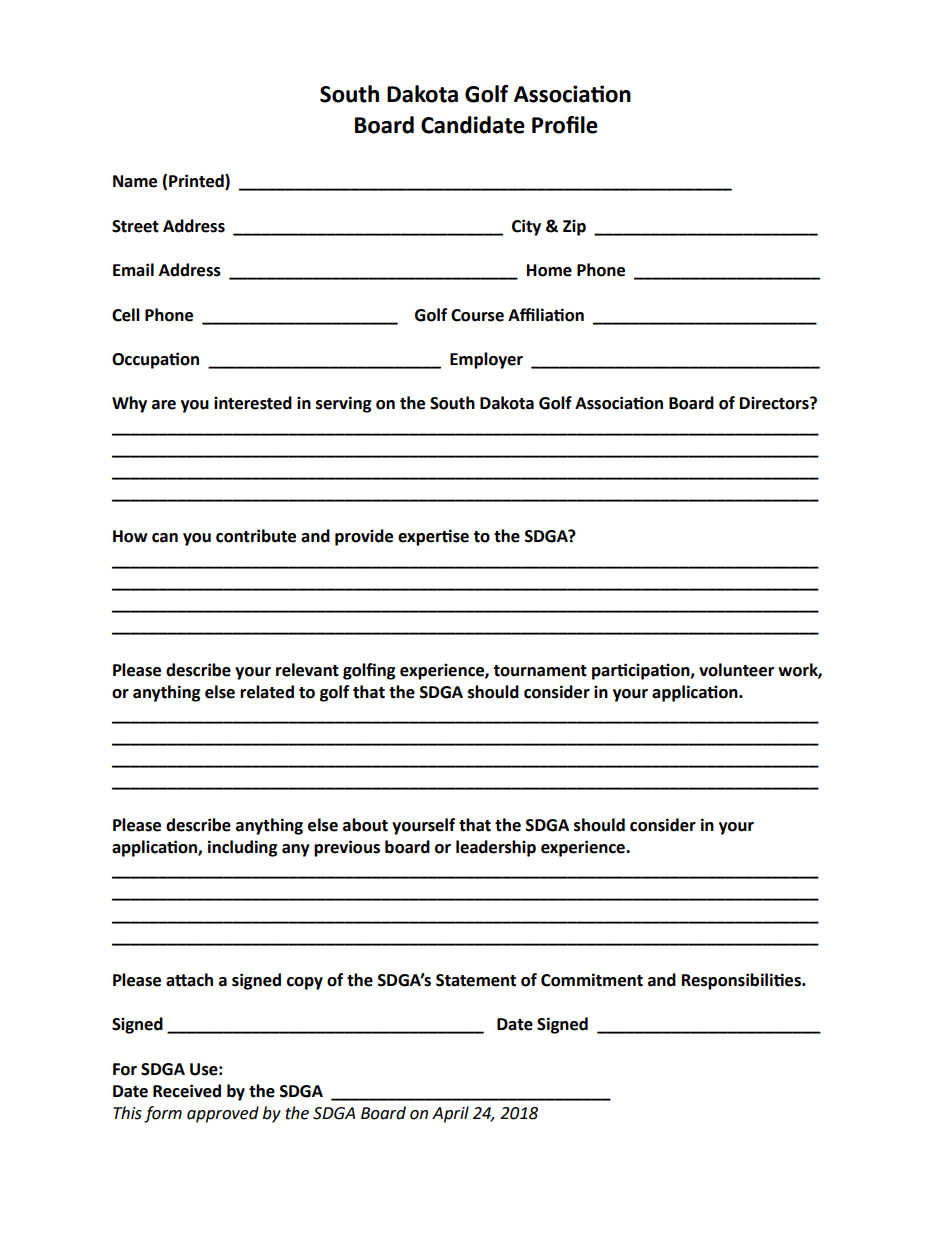 The height and width of the image is (1233, 952). I want to click on Received, so click(187, 1091).
